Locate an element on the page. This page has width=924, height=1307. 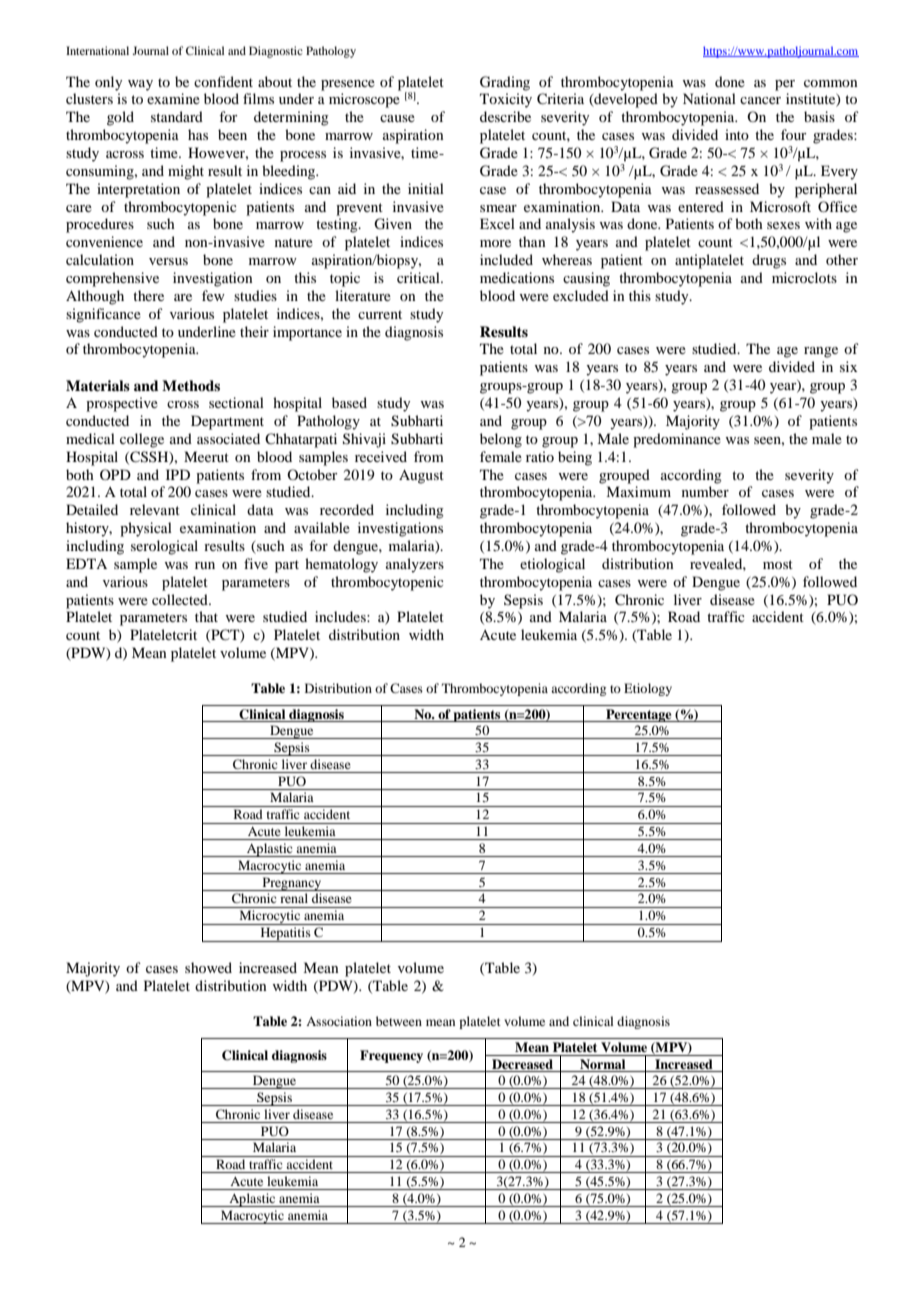
Grading is located at coordinates (505, 83).
